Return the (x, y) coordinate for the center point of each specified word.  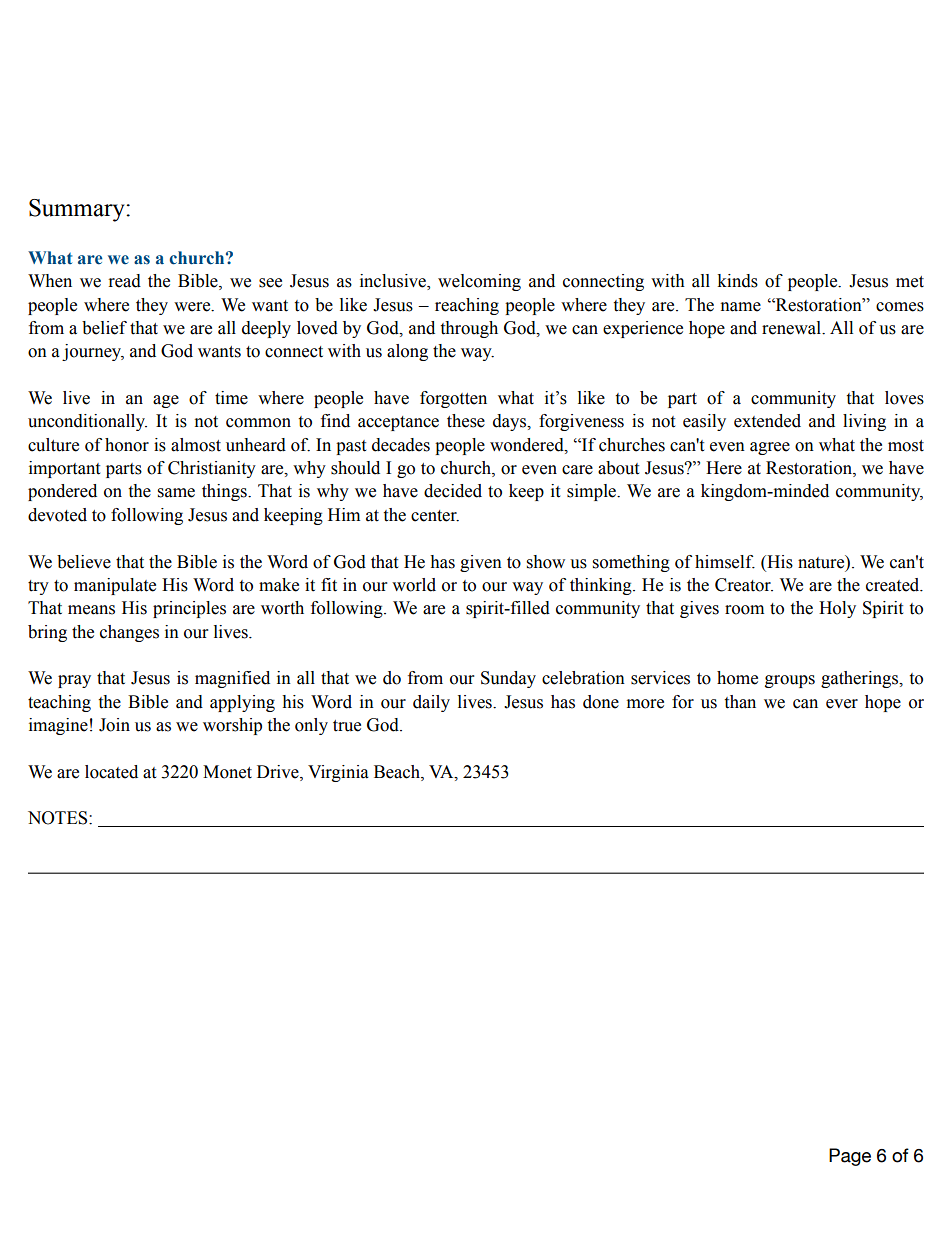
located (111, 772)
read (125, 281)
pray (74, 681)
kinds (737, 281)
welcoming (479, 282)
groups (790, 681)
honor (127, 445)
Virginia (338, 773)
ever (842, 704)
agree (770, 448)
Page (850, 1157)
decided (453, 491)
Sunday (508, 679)
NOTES (59, 818)
